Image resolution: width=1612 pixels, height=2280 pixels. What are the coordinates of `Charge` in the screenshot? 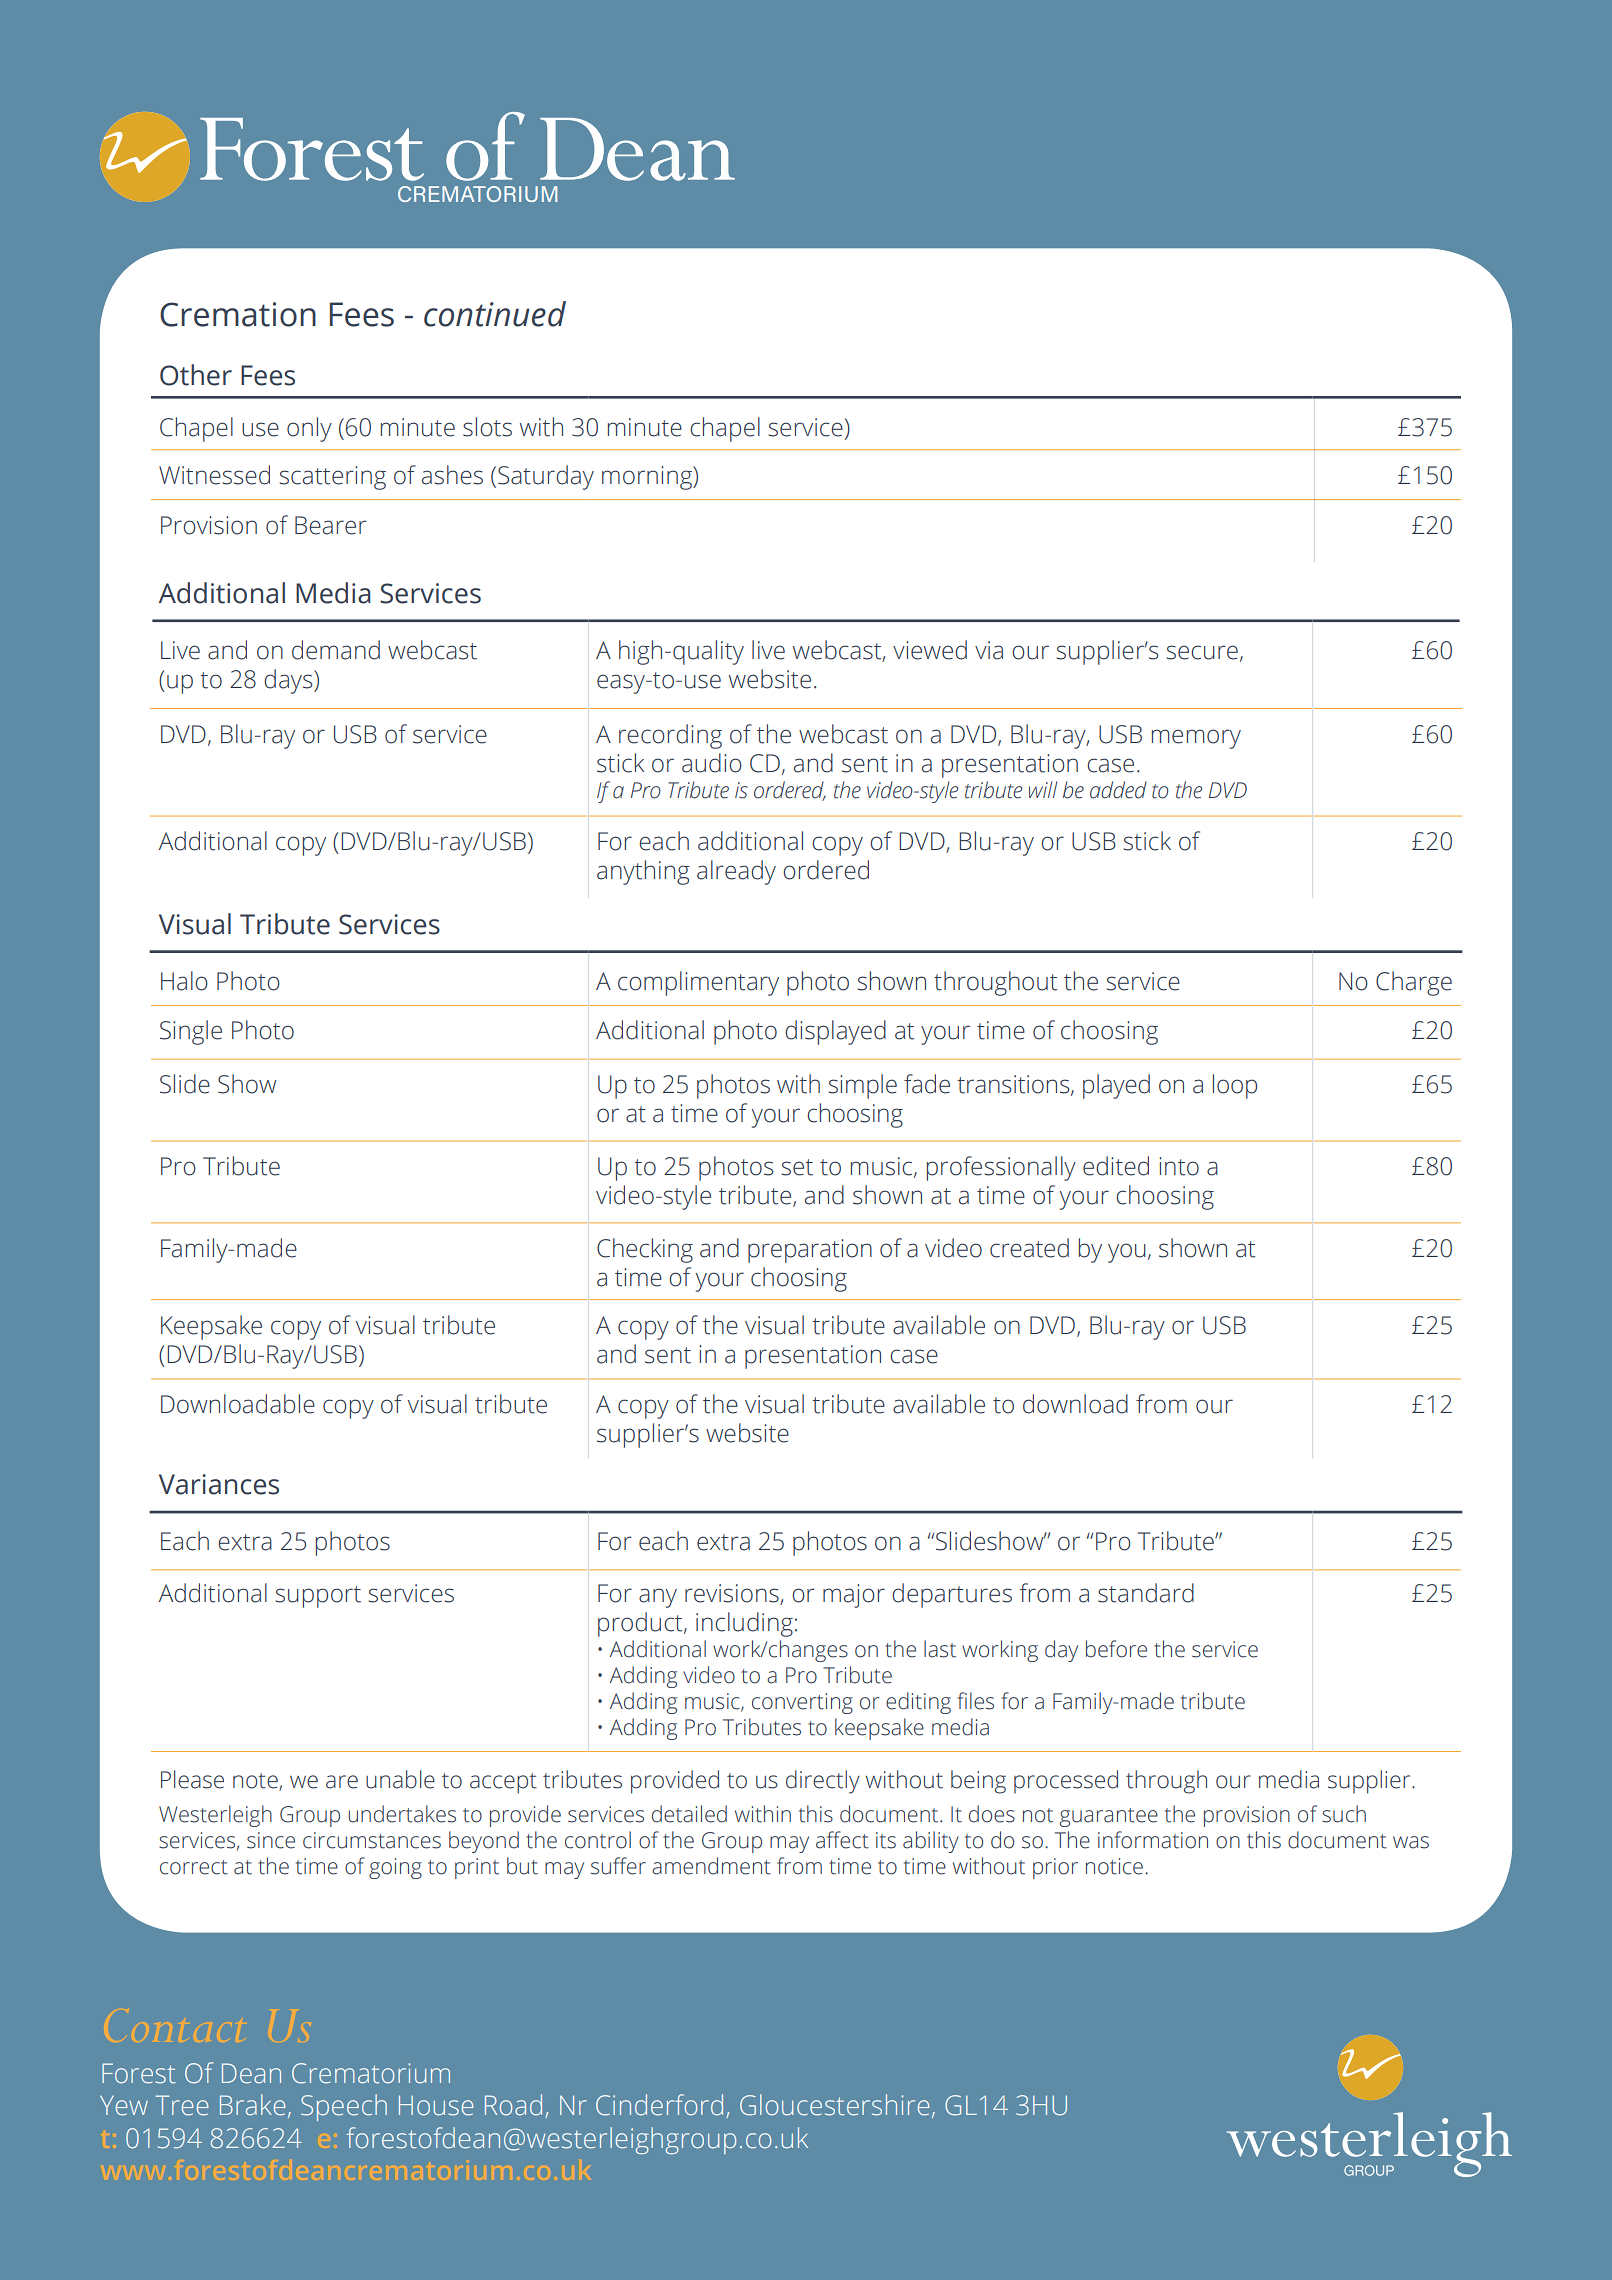 It's located at (1414, 983).
